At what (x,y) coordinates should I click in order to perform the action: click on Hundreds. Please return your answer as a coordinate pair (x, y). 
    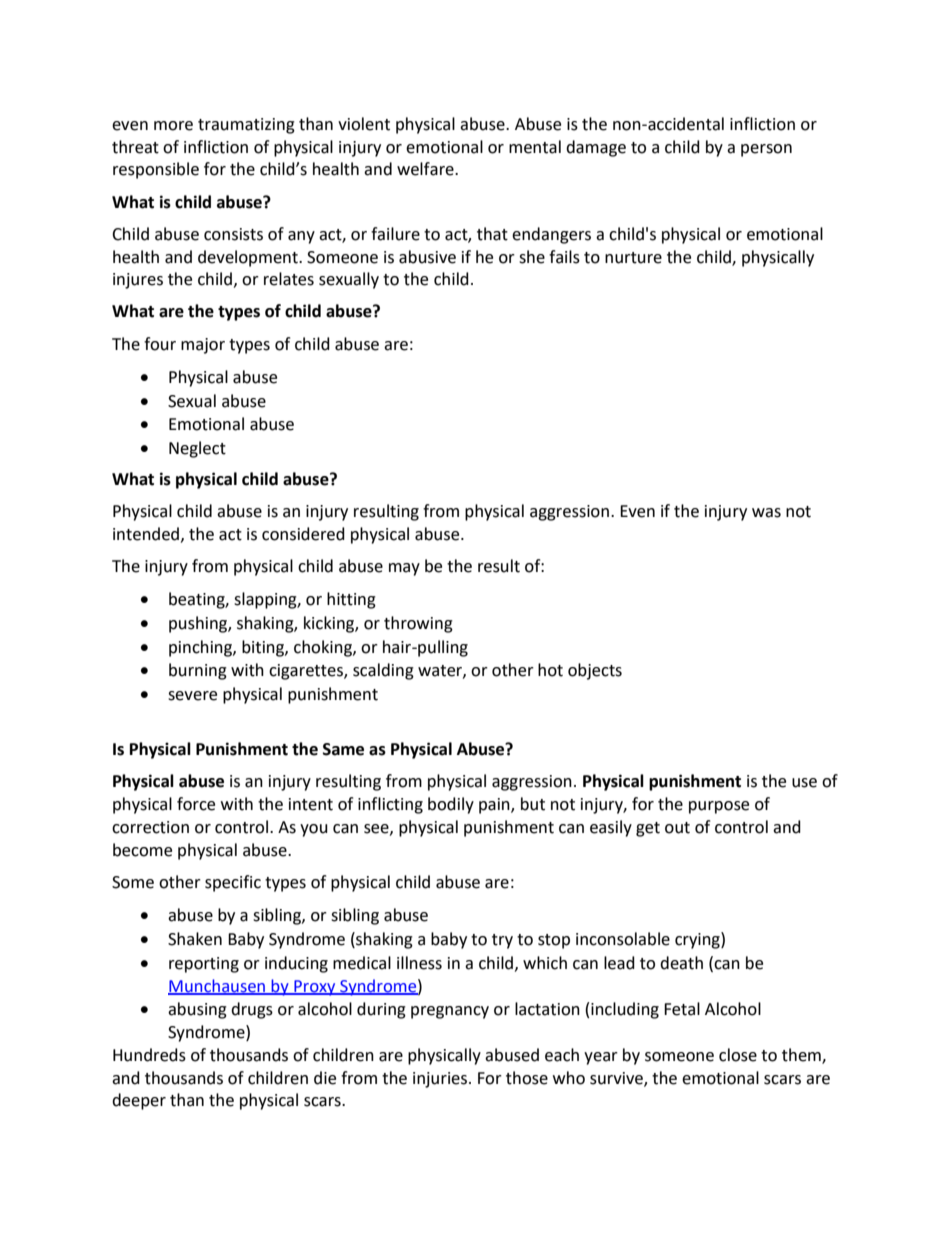
    Looking at the image, I should click on (149, 1055).
